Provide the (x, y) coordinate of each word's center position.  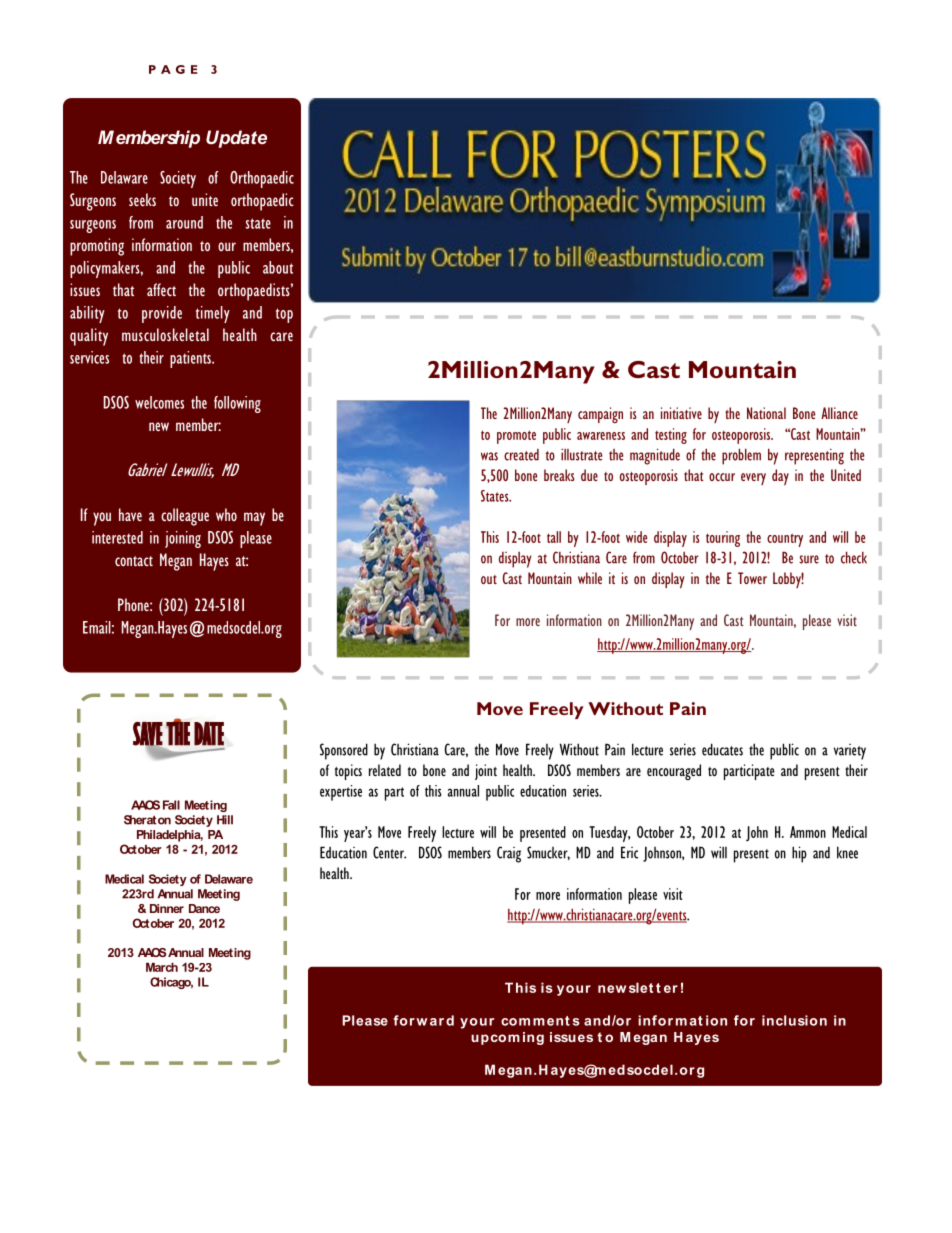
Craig (509, 854)
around (184, 222)
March (162, 967)
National (766, 413)
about (278, 267)
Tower (752, 578)
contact (134, 561)
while (590, 578)
